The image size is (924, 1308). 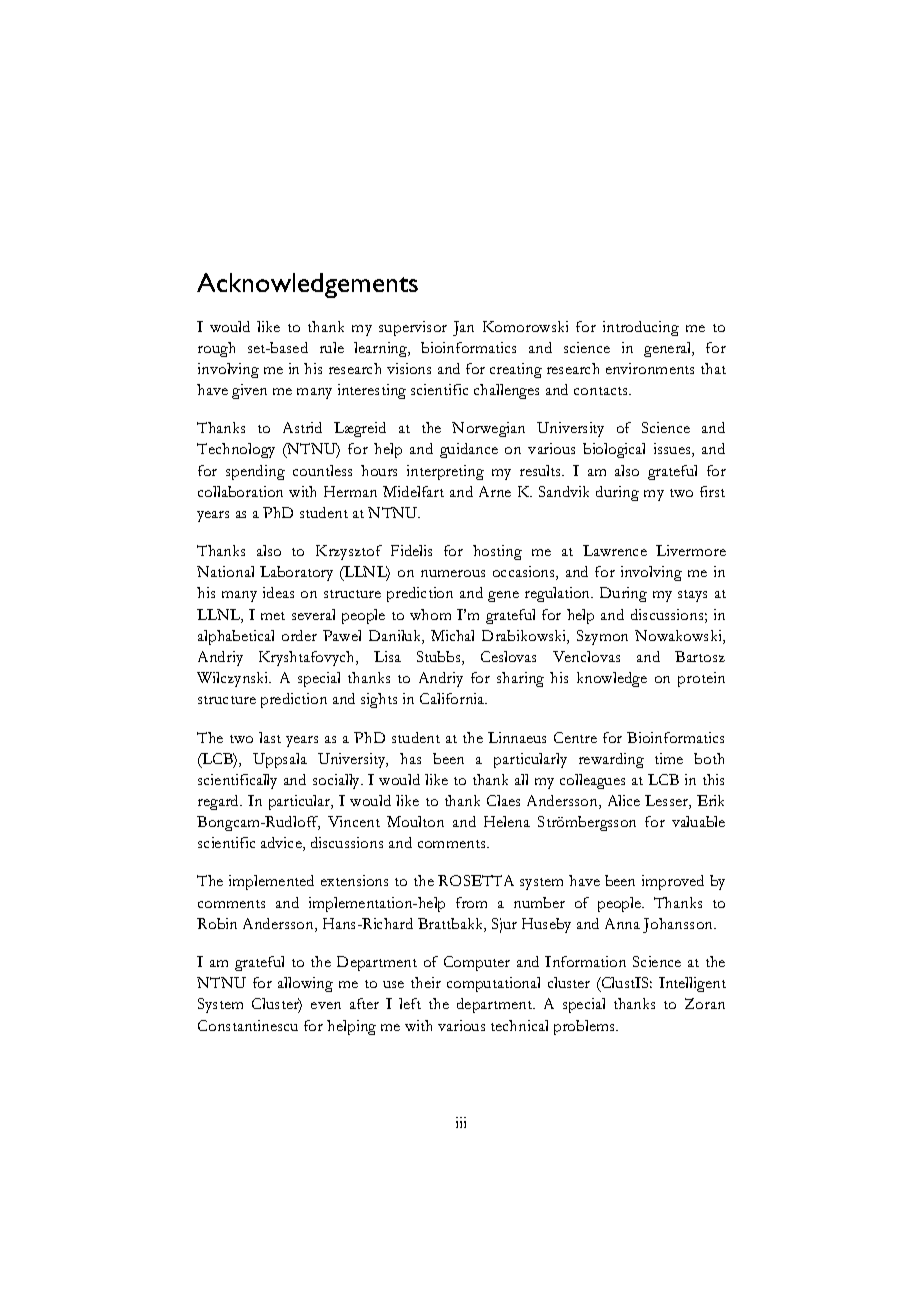 What do you see at coordinates (463, 328) in the screenshot?
I see `Jan` at bounding box center [463, 328].
